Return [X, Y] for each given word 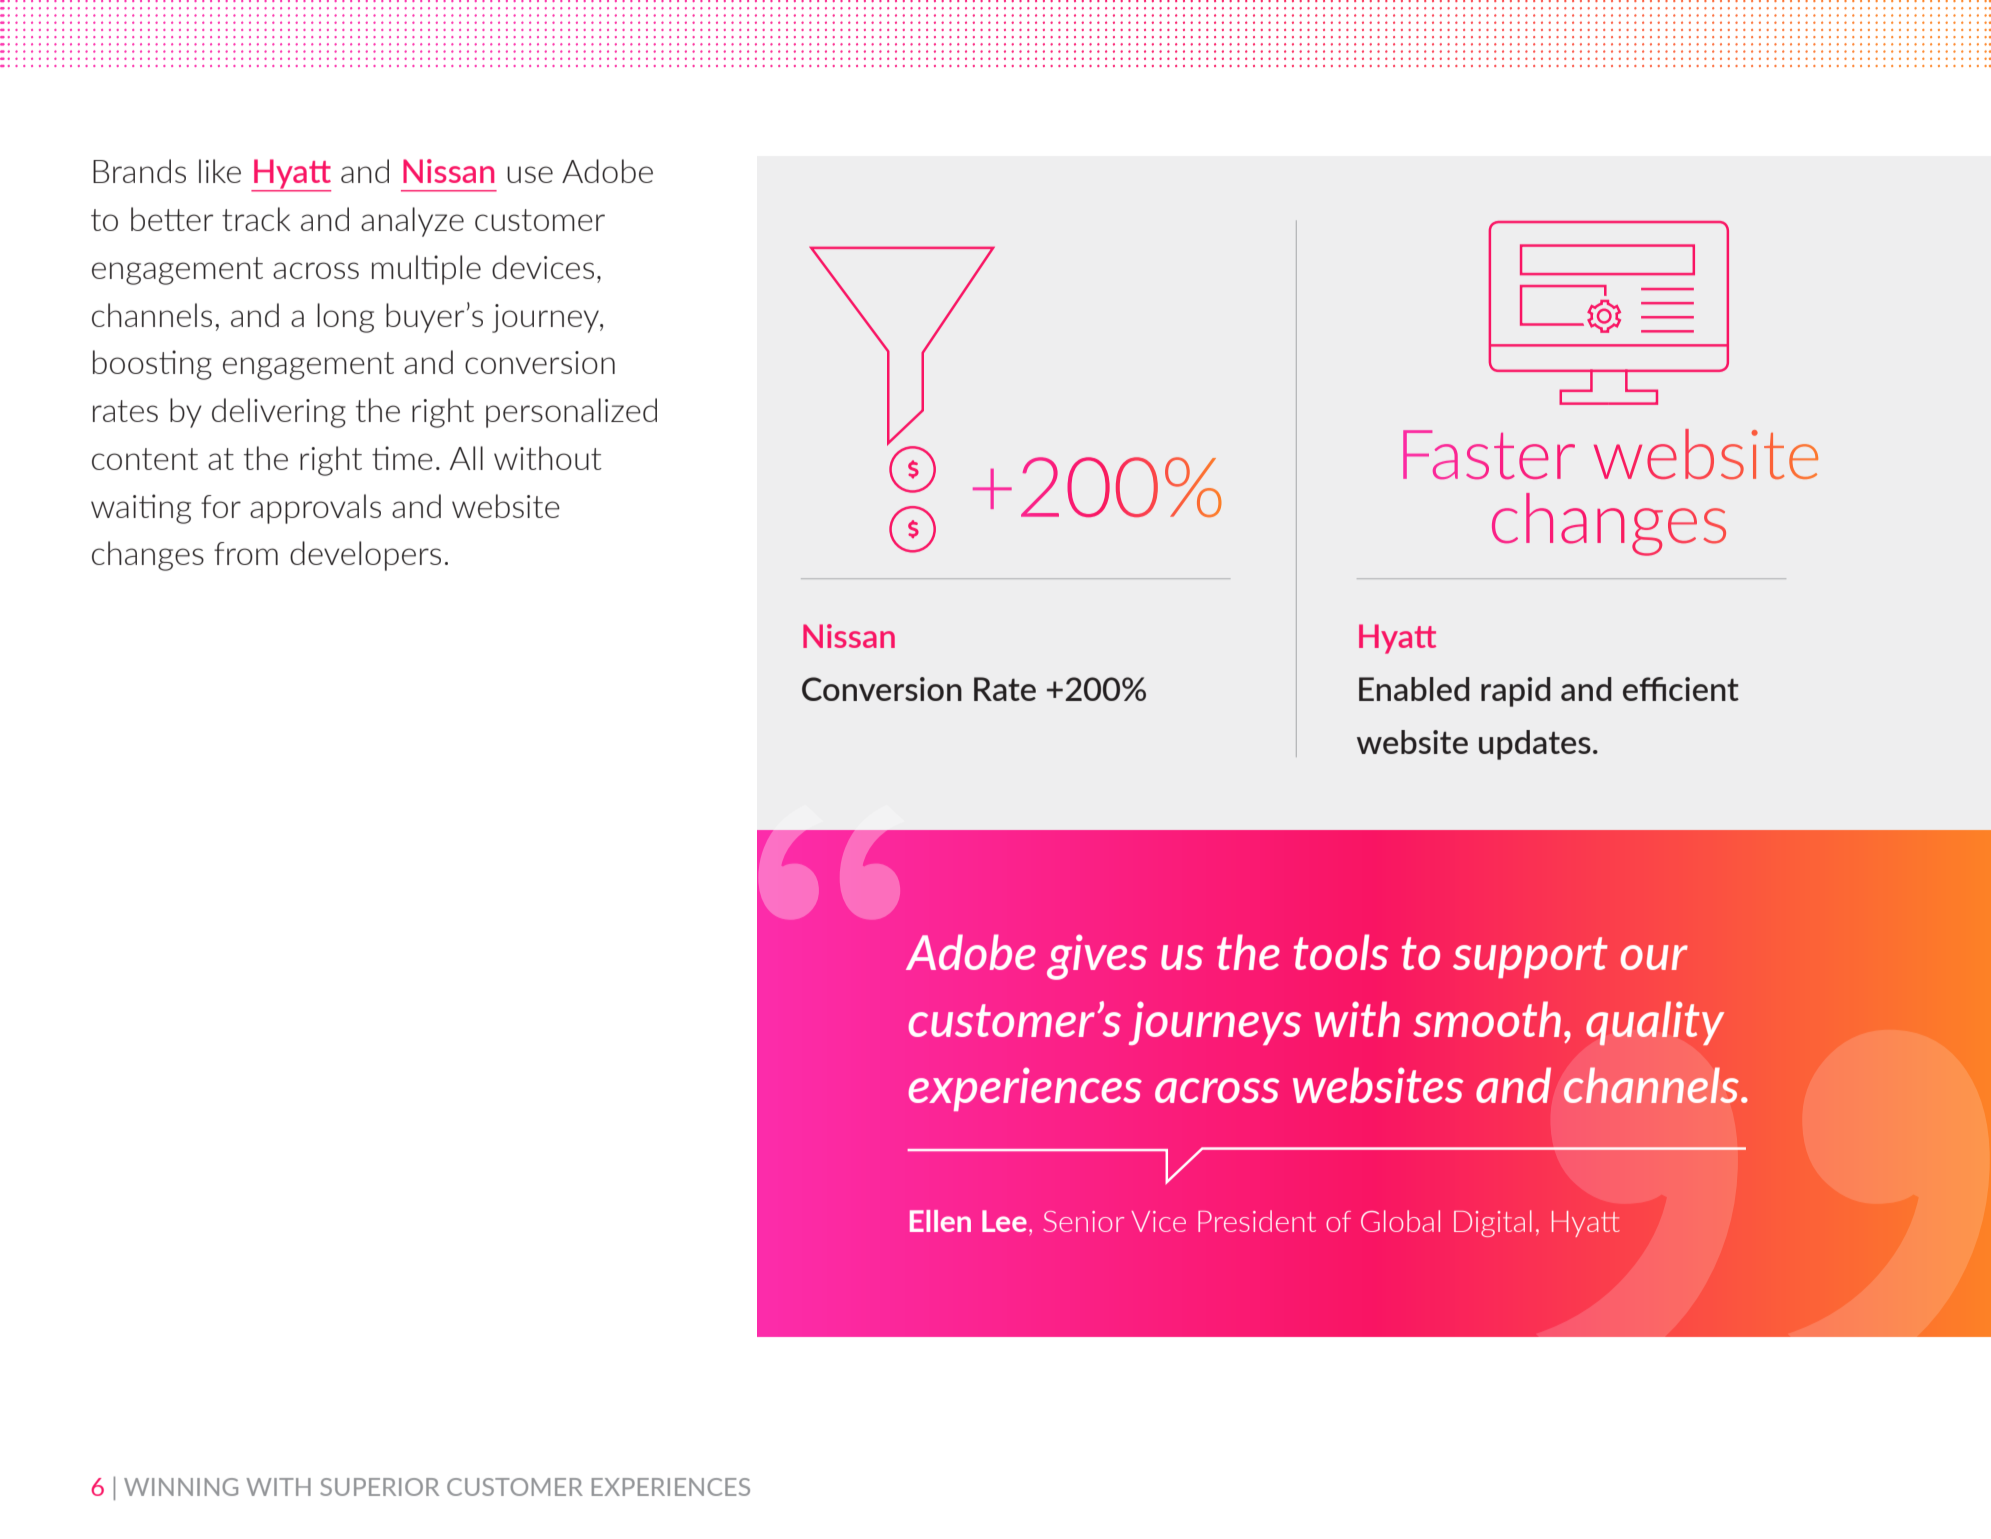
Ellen [940, 1221]
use [530, 174]
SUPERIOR [379, 1487]
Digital [1493, 1223]
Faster [1489, 454]
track [256, 219]
